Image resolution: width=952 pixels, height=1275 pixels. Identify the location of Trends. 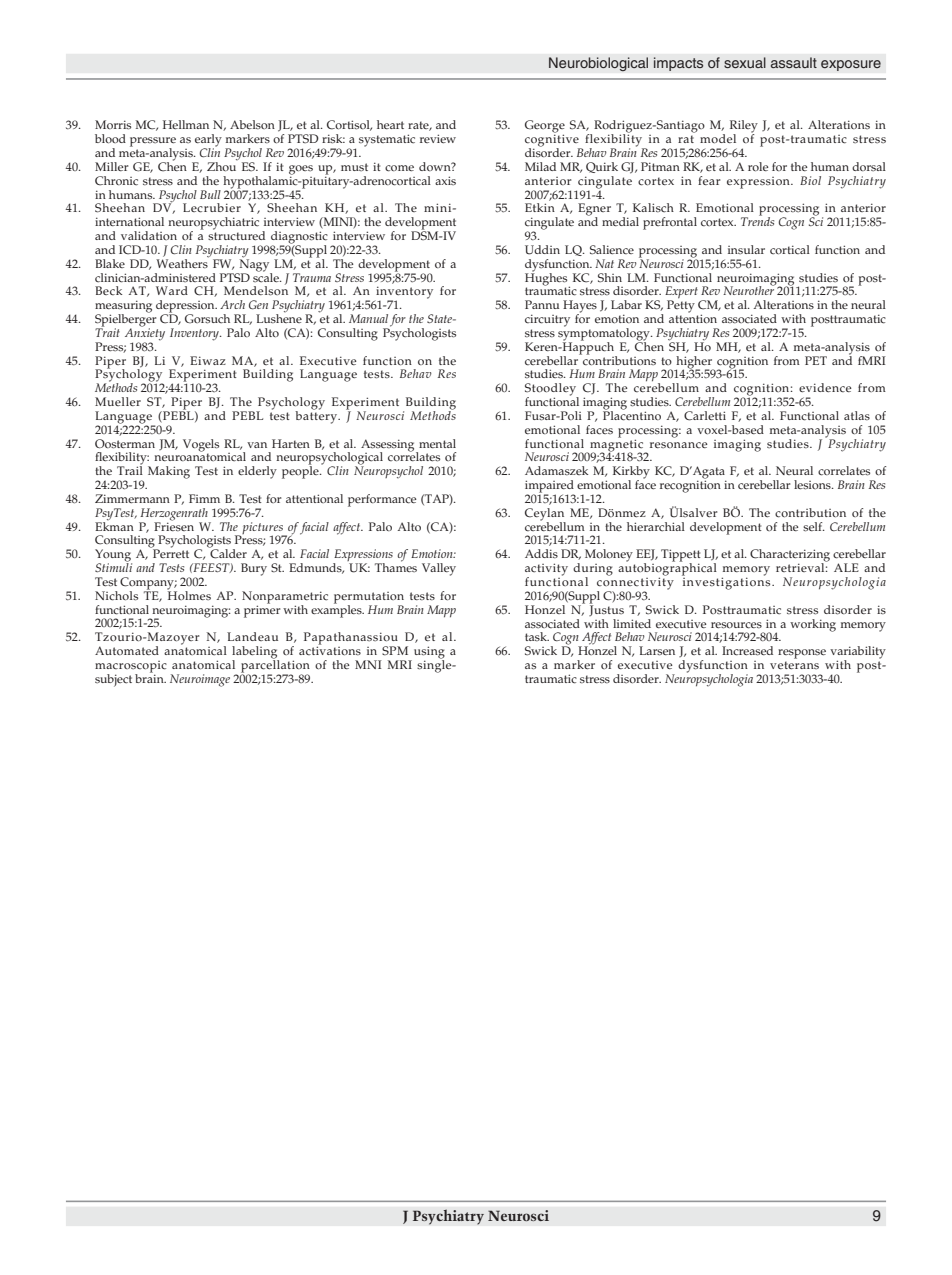
(757, 220).
